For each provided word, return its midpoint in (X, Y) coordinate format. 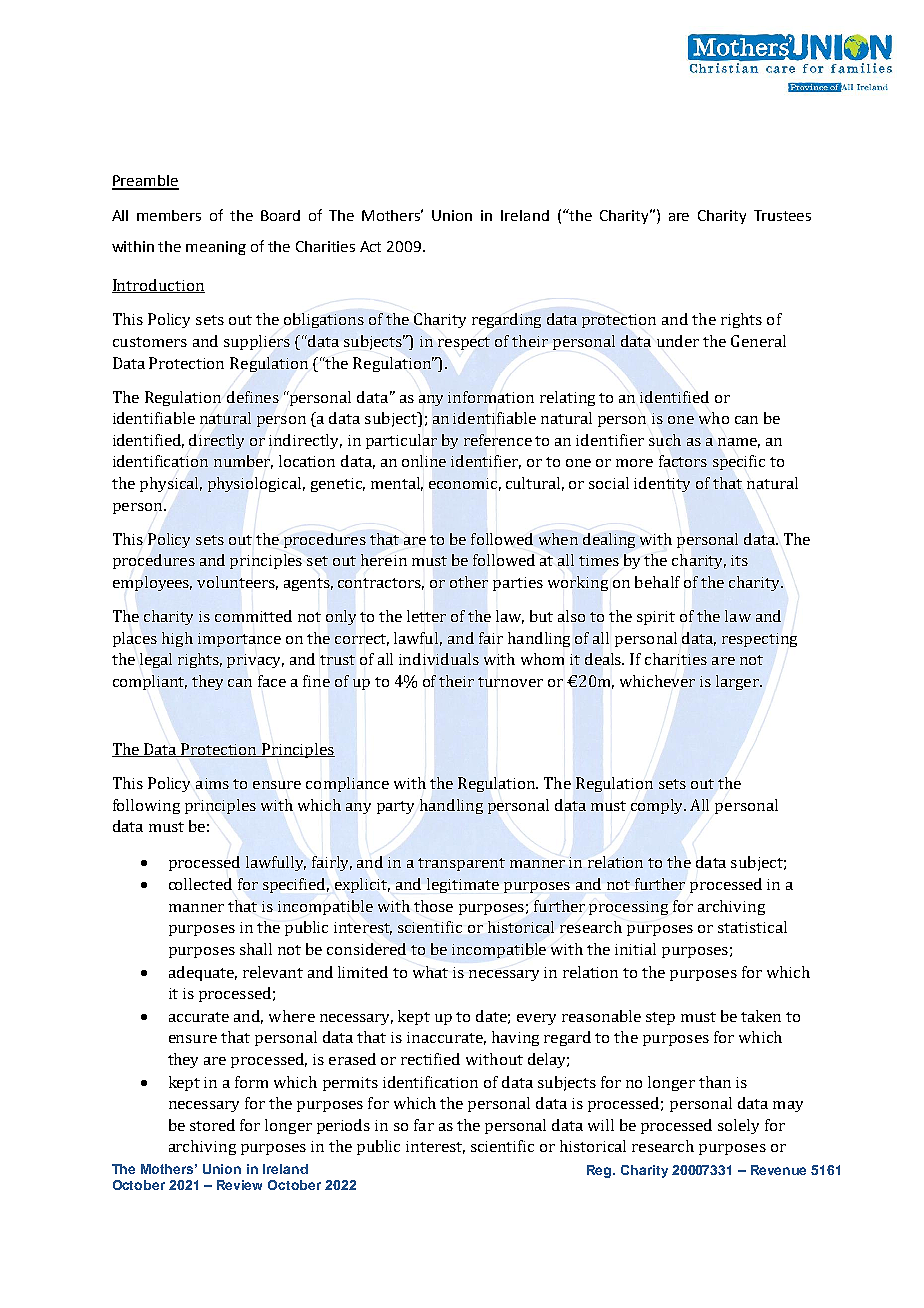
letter (426, 616)
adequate (203, 973)
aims (212, 783)
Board (280, 215)
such (665, 440)
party (395, 807)
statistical (752, 927)
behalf (657, 582)
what (430, 972)
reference (498, 440)
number (243, 462)
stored (212, 1125)
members (169, 215)
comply (658, 806)
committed (253, 616)
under (678, 341)
